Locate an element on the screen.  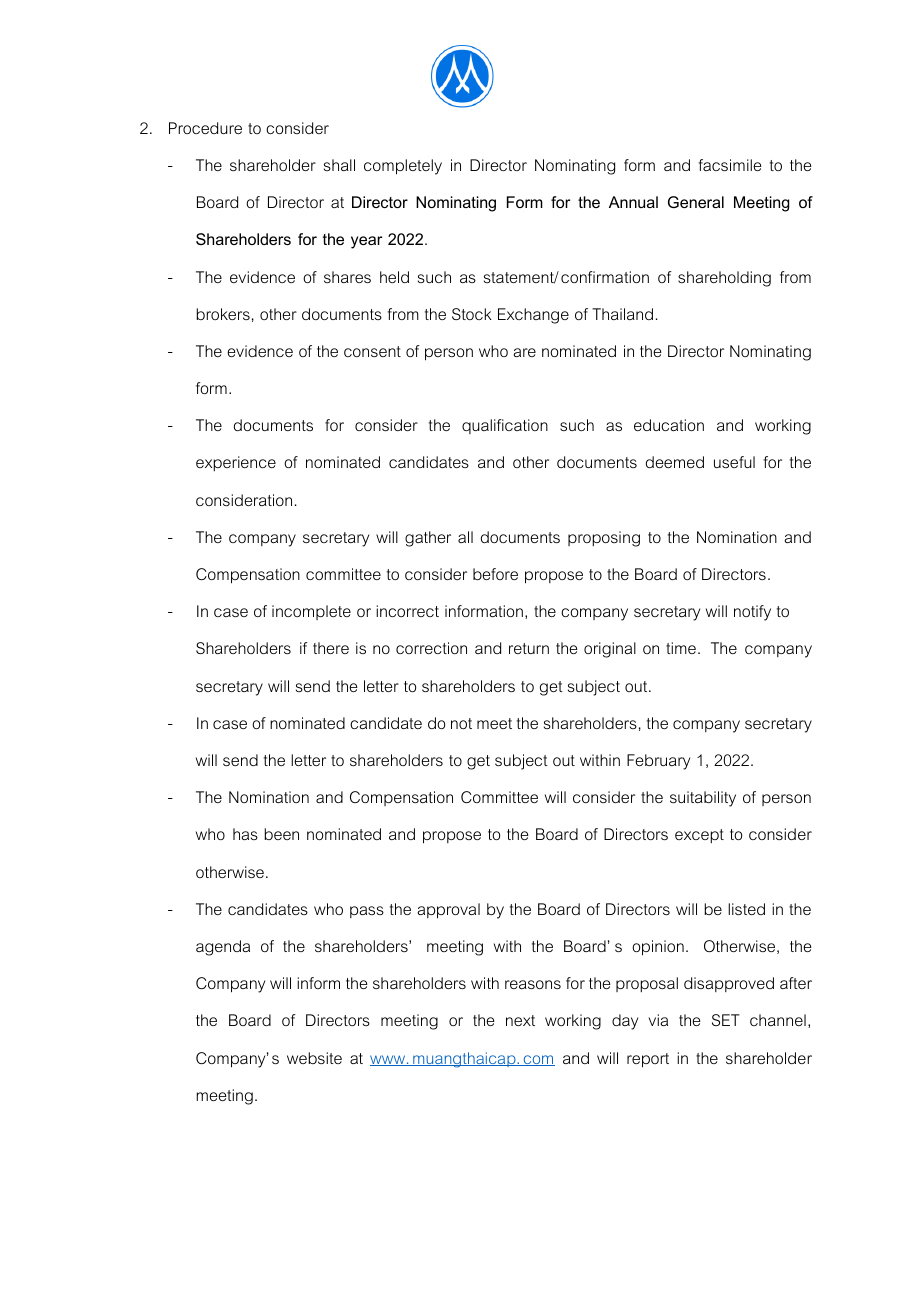
qualification is located at coordinates (505, 426).
